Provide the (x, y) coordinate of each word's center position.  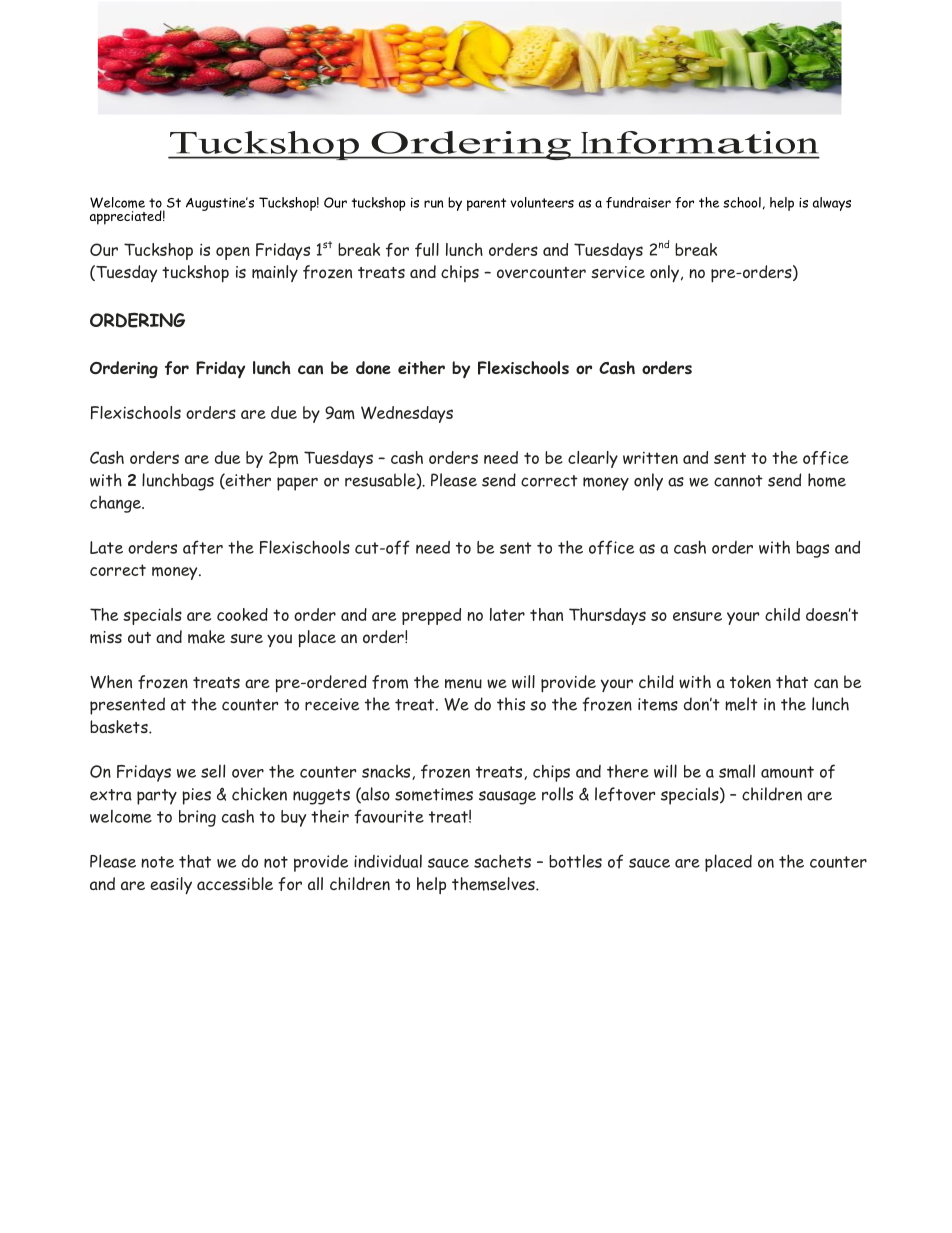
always (832, 204)
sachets (502, 861)
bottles (575, 861)
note (157, 862)
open (233, 253)
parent (486, 204)
